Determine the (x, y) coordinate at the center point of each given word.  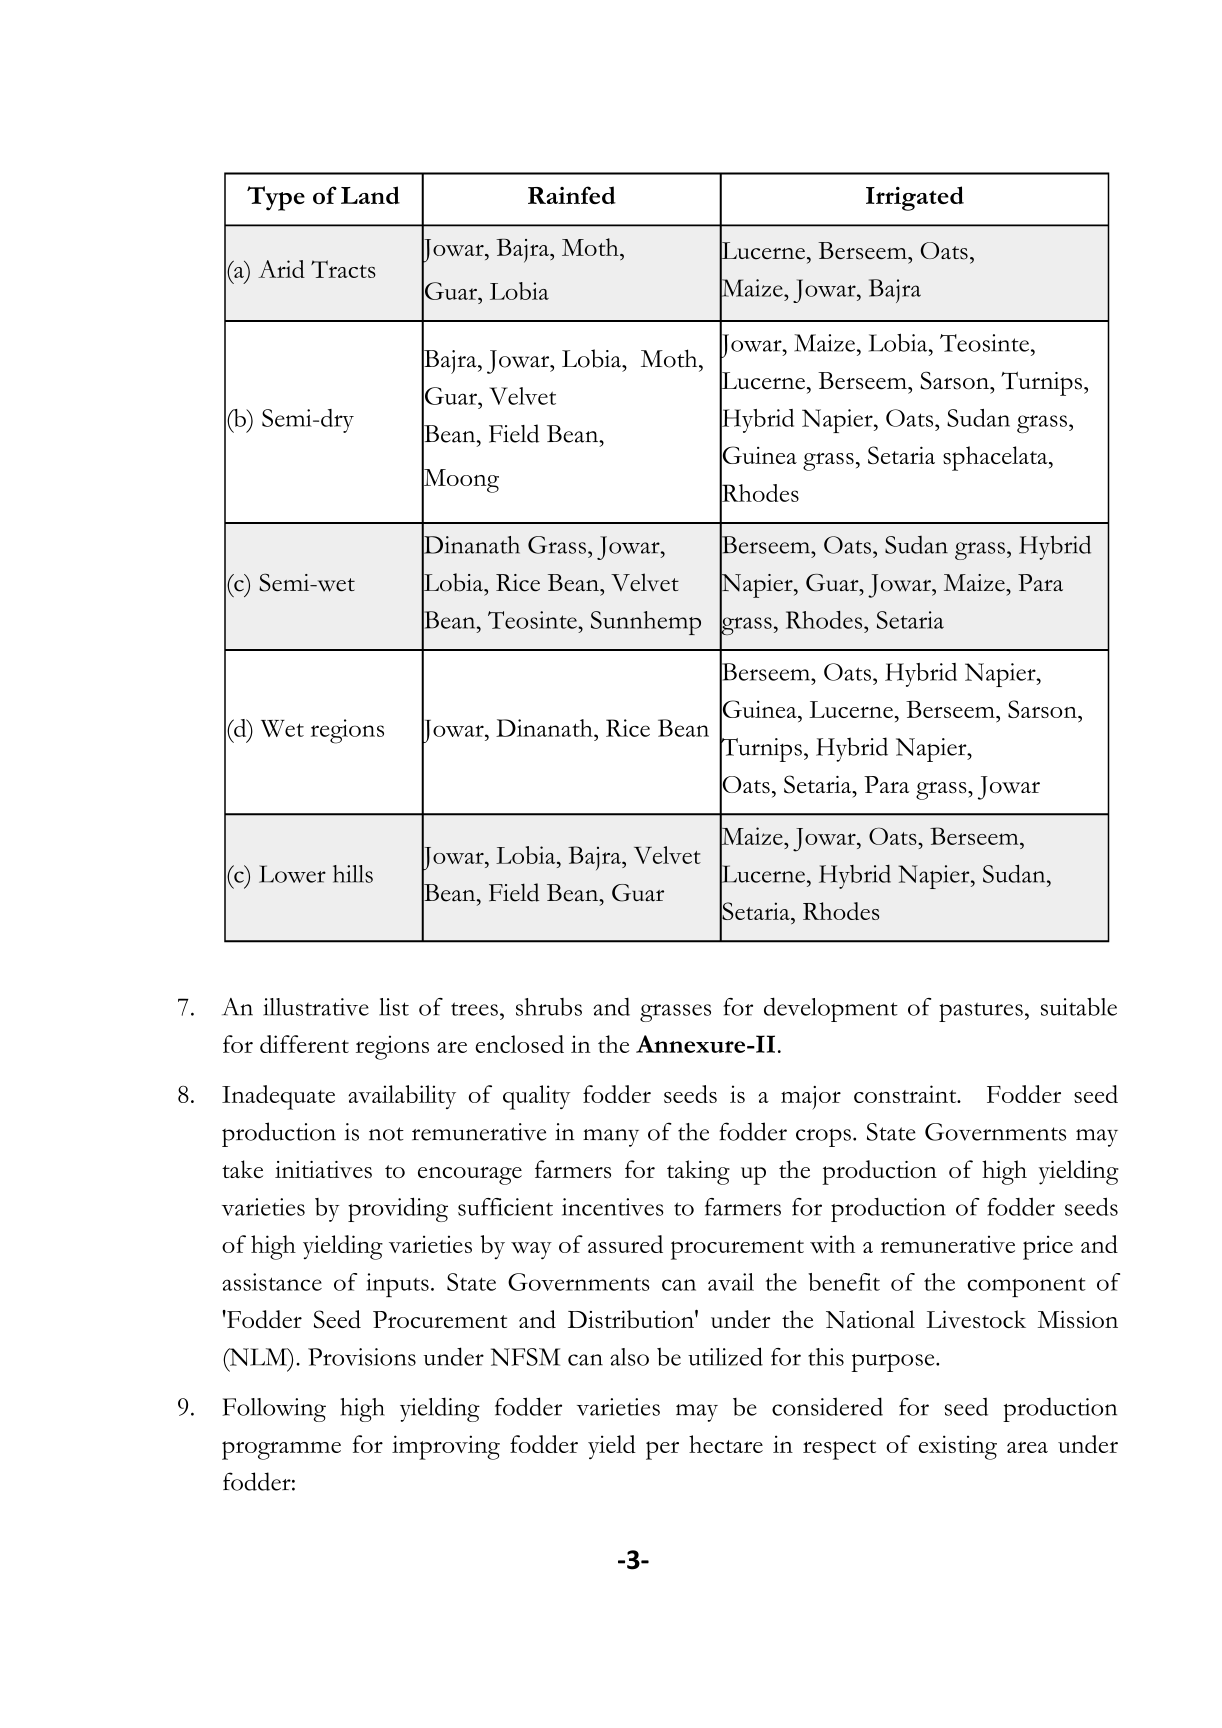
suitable (1079, 1006)
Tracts (343, 269)
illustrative (316, 1007)
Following (274, 1410)
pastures (981, 1012)
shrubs (549, 1007)
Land (370, 195)
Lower (292, 874)
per (662, 1450)
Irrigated (915, 198)
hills (353, 874)
